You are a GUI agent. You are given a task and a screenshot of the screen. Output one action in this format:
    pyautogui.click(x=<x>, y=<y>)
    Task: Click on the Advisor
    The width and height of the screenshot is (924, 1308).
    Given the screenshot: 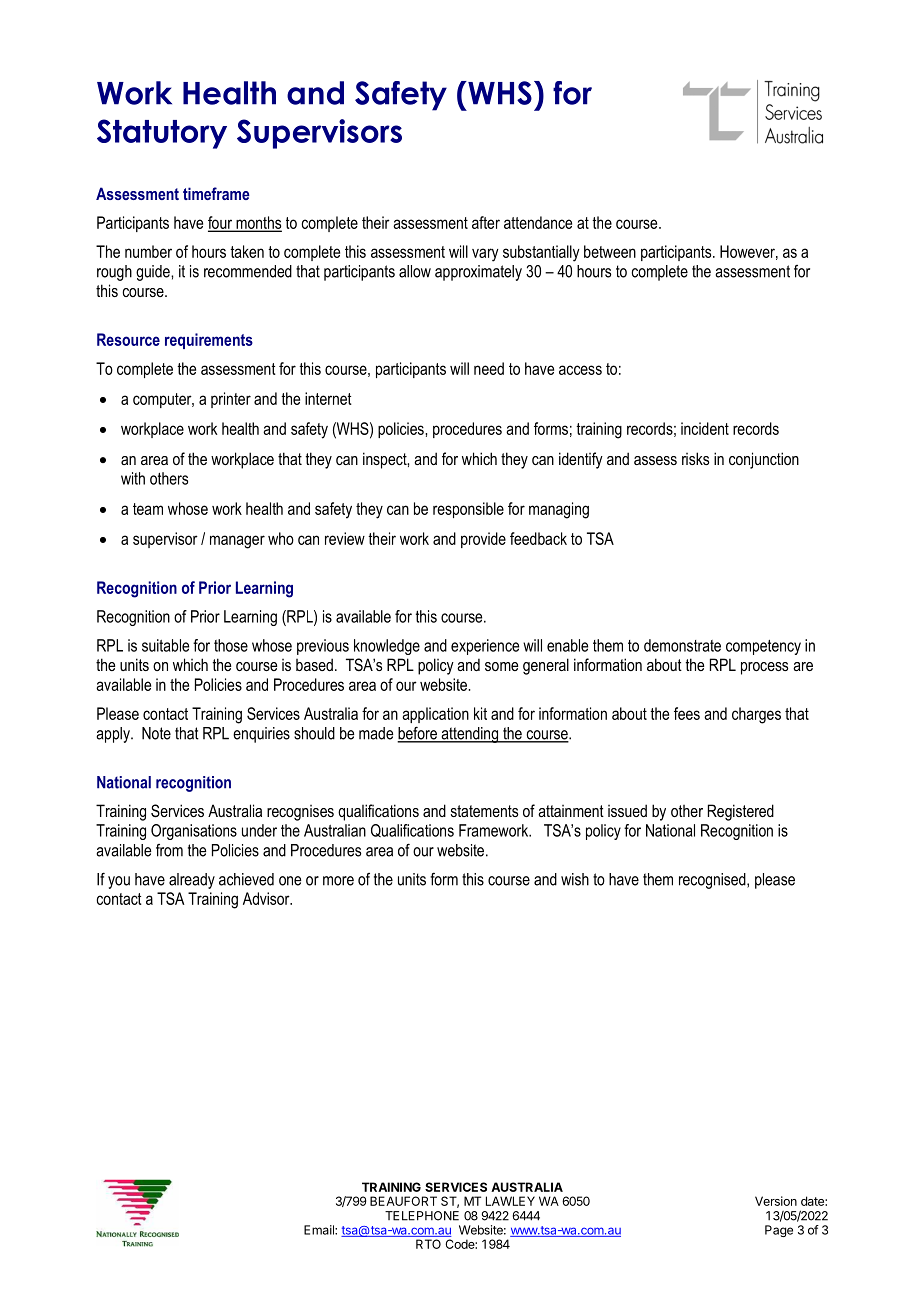 What is the action you would take?
    pyautogui.click(x=267, y=898)
